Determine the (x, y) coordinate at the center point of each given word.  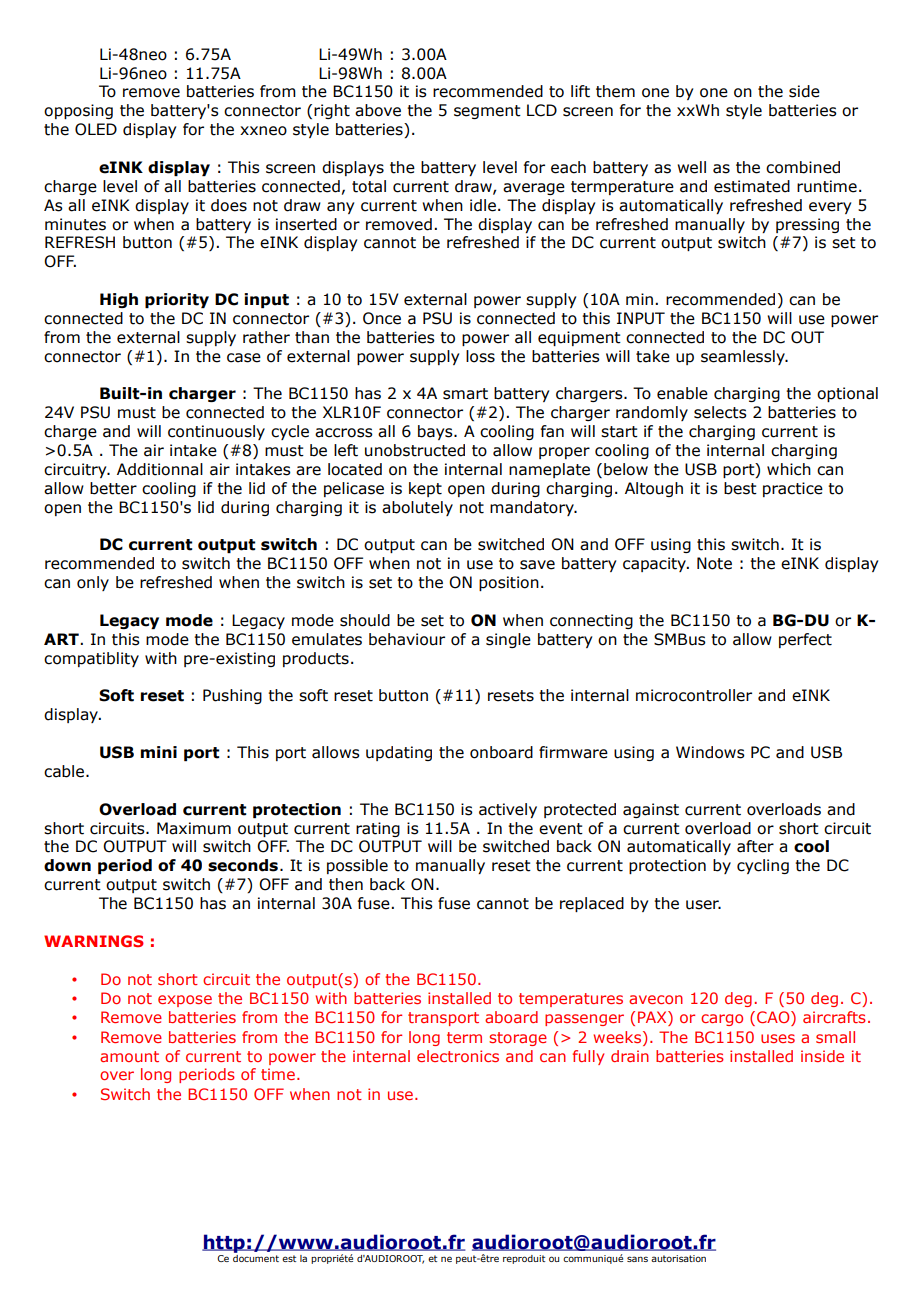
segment (487, 112)
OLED (96, 129)
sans (637, 1259)
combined (803, 167)
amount (129, 1056)
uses (778, 1038)
